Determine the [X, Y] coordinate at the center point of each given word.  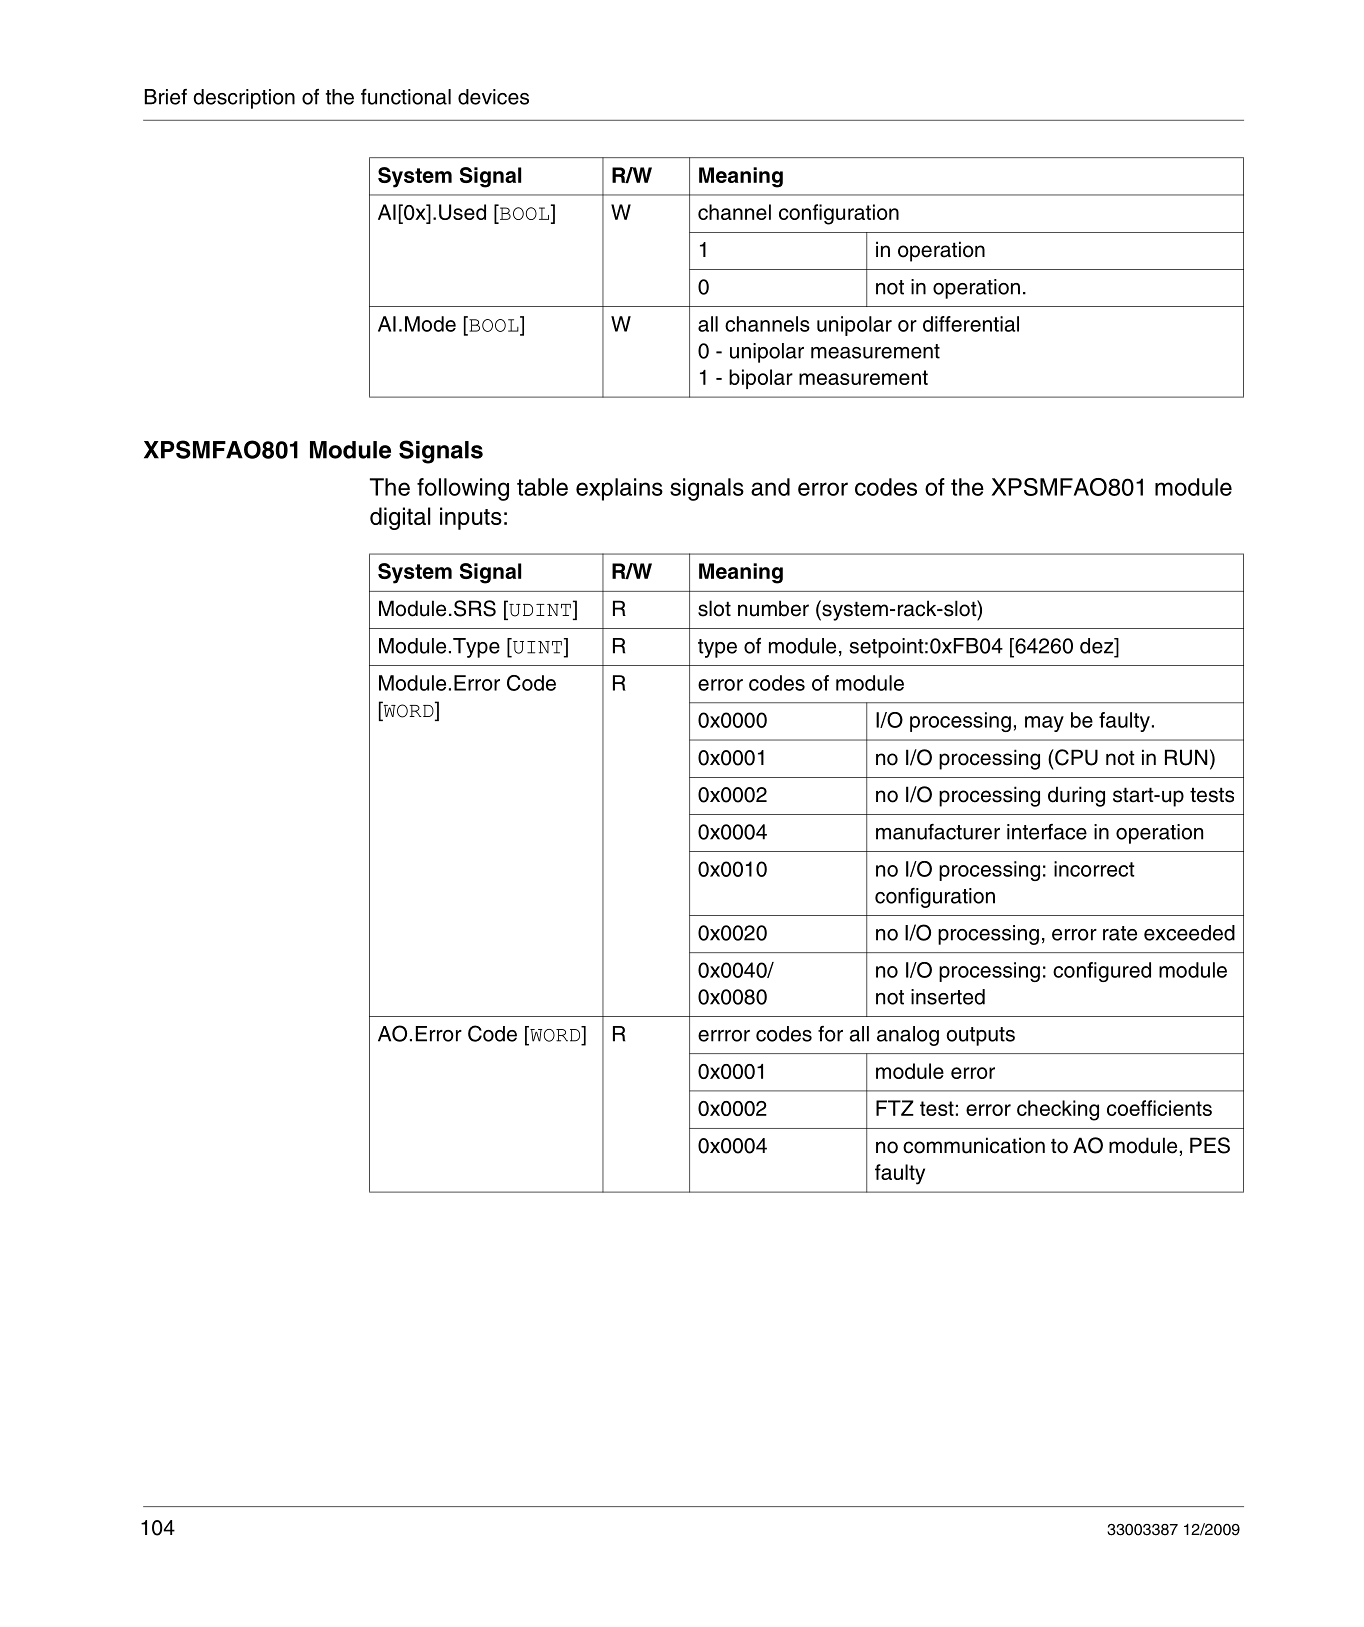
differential [971, 324]
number [773, 608]
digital [400, 518]
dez [1098, 646]
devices [493, 97]
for [830, 1034]
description [244, 99]
